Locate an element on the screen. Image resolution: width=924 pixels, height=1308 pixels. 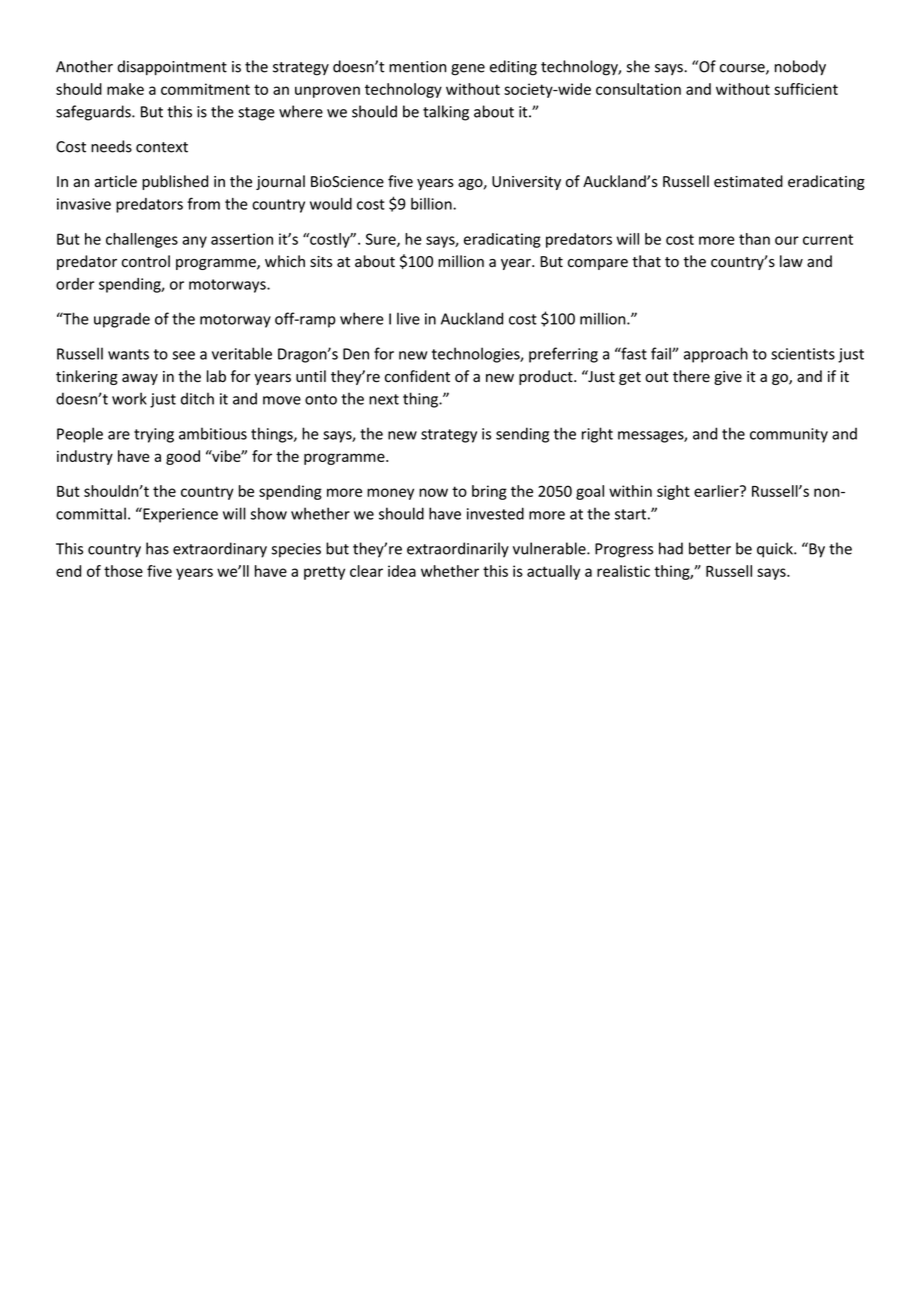
give is located at coordinates (728, 378).
